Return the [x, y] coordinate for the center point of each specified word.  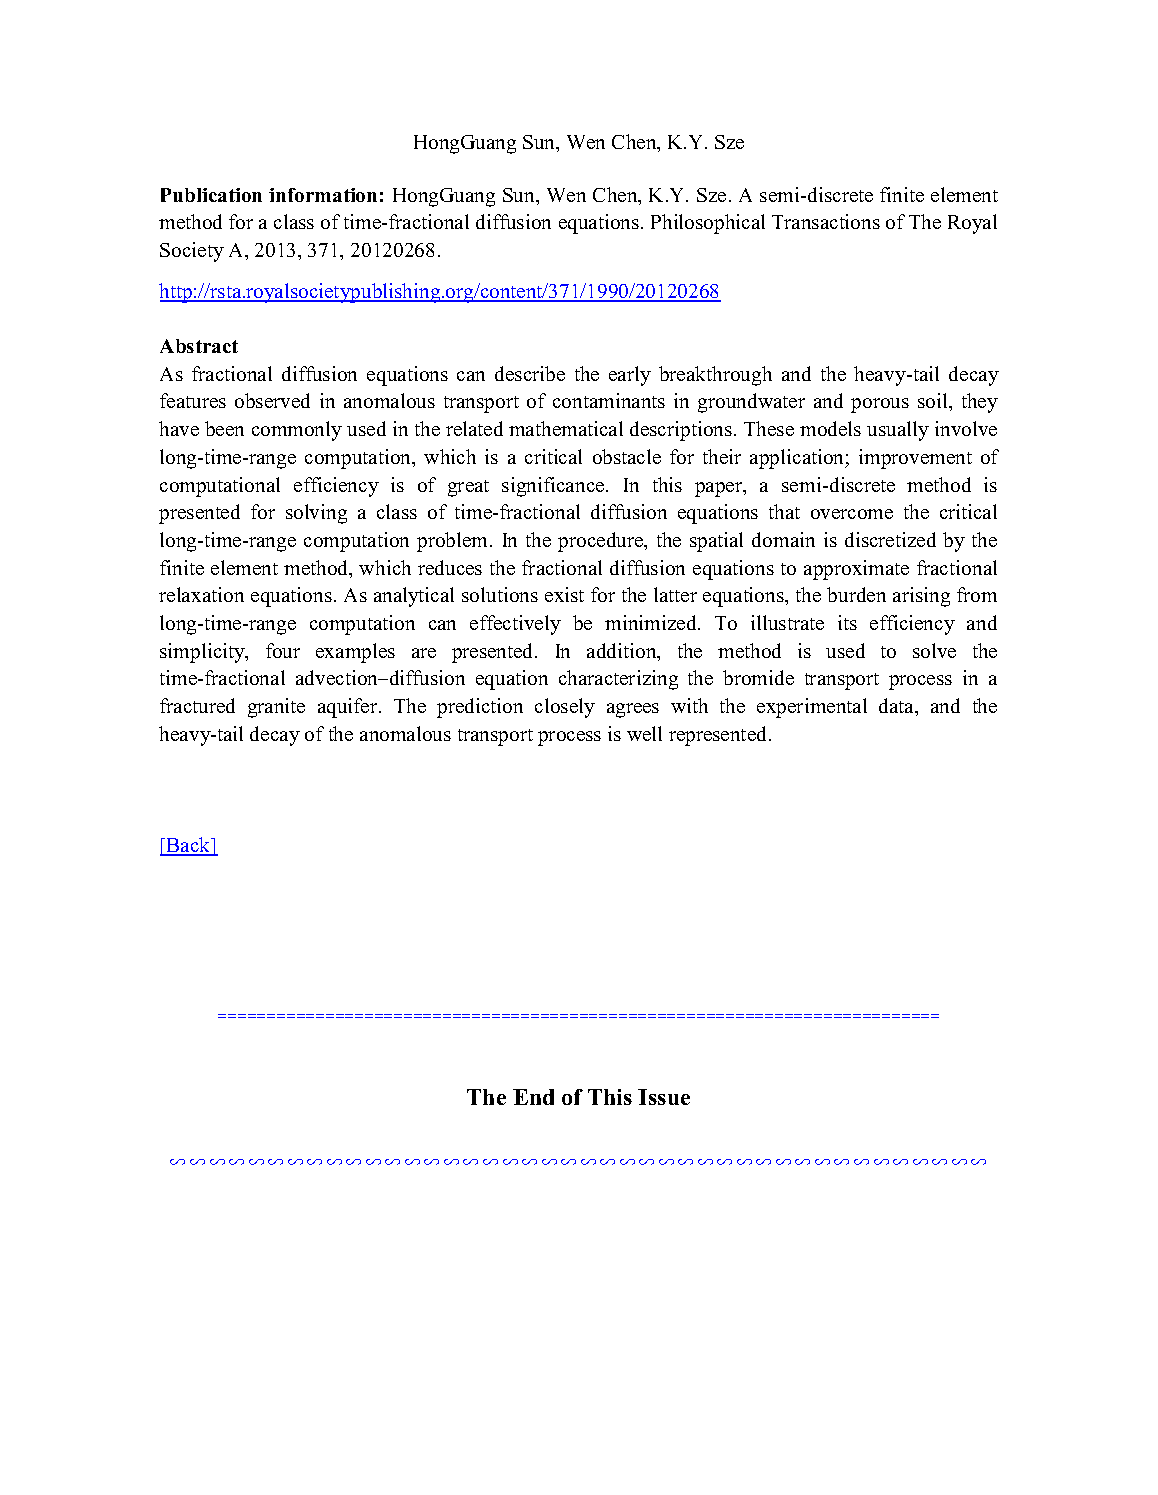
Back [189, 846]
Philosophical [708, 224]
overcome [852, 514]
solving [316, 514]
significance [554, 487]
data [898, 707]
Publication [211, 195]
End [533, 1097]
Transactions [826, 221]
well [644, 733]
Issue [664, 1097]
